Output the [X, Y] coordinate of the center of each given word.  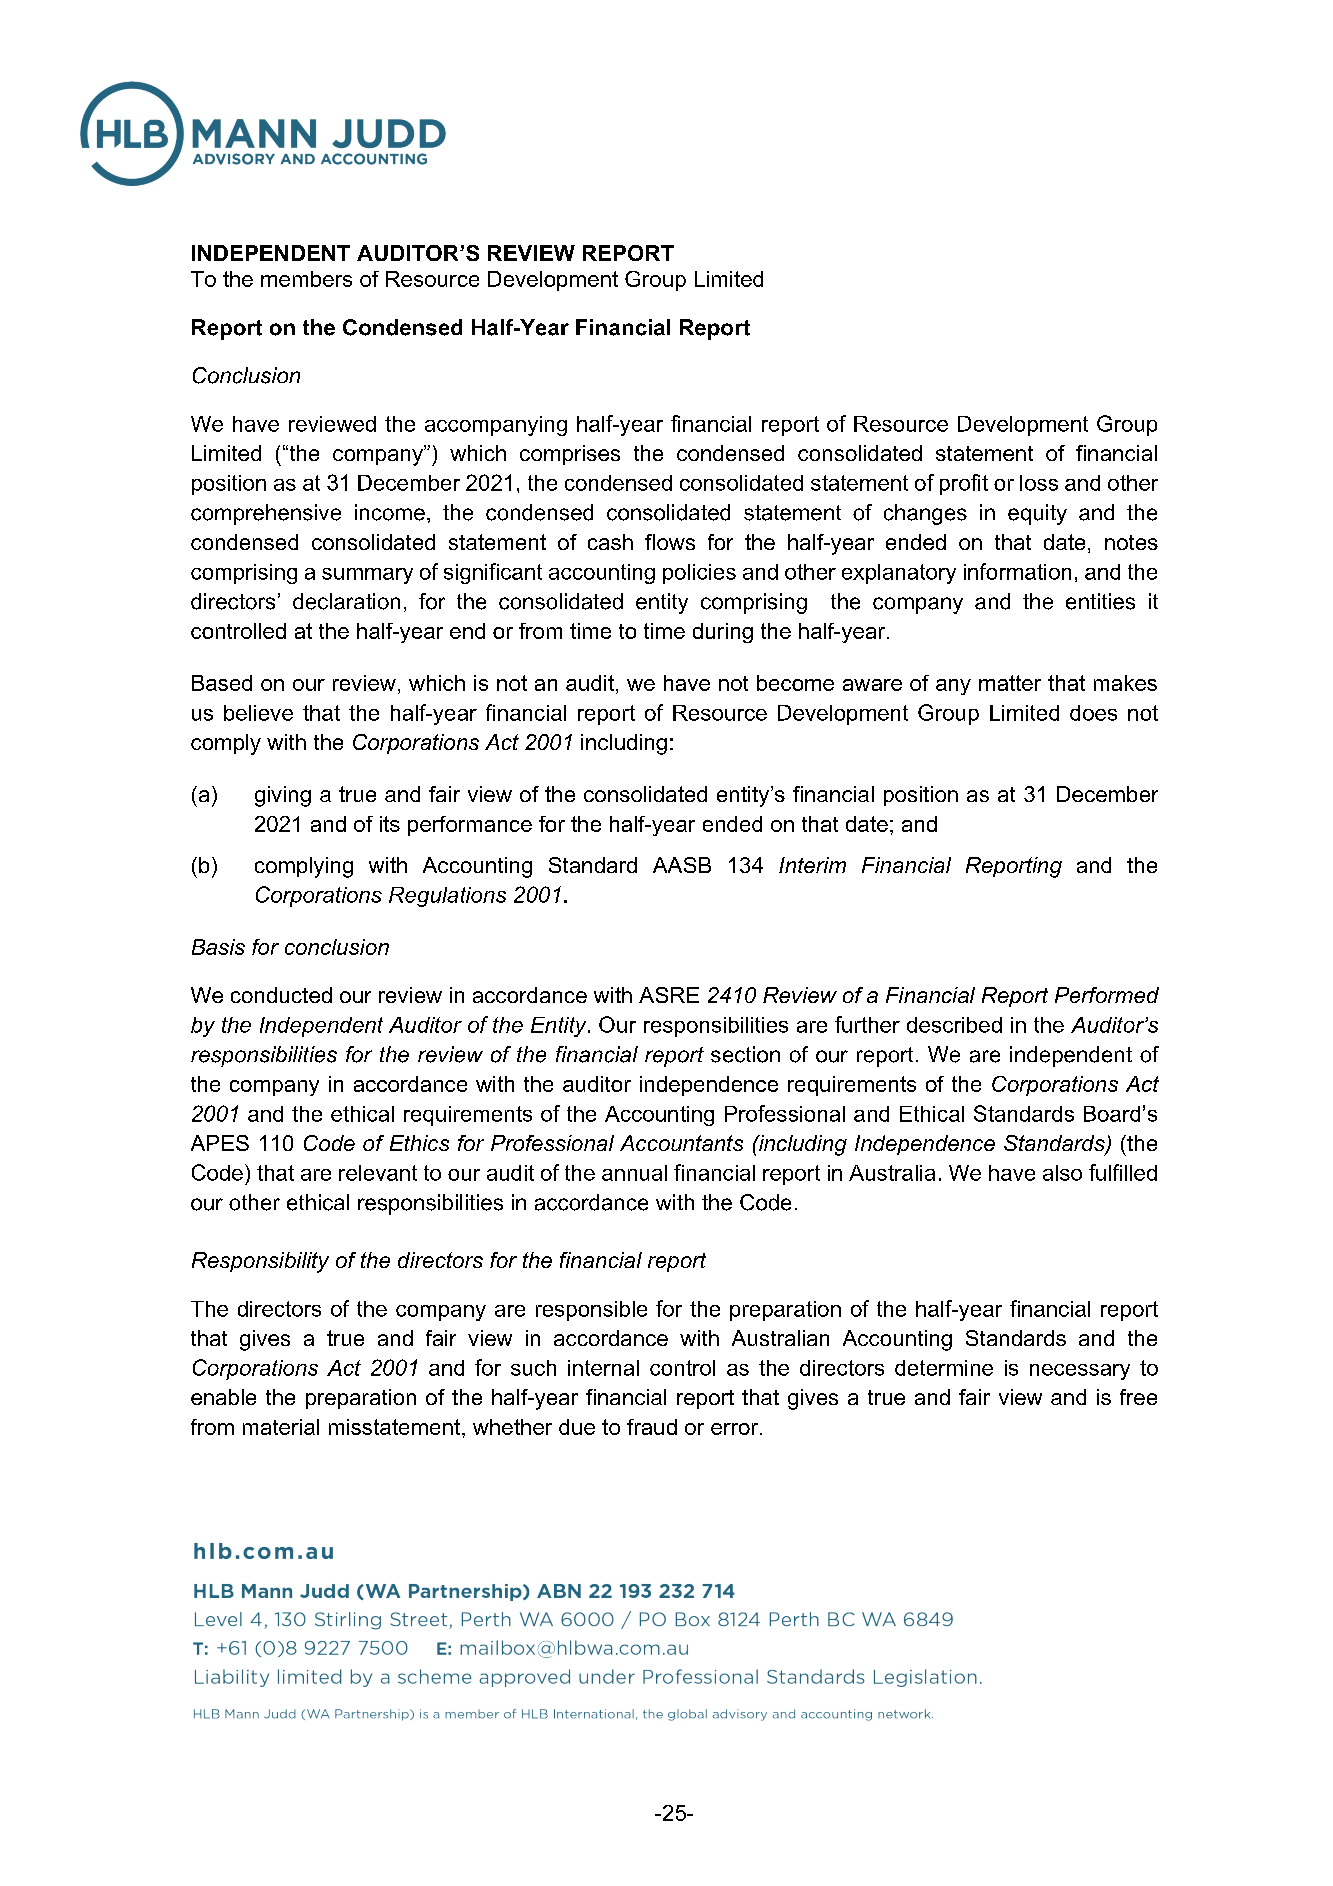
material [281, 1427]
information [1017, 571]
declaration [346, 601]
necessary [1080, 1372]
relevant [378, 1173]
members [306, 279]
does [1093, 713]
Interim [812, 865]
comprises [570, 455]
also [1062, 1173]
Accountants [681, 1143]
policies [699, 574]
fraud [652, 1427]
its [390, 824]
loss [1039, 483]
